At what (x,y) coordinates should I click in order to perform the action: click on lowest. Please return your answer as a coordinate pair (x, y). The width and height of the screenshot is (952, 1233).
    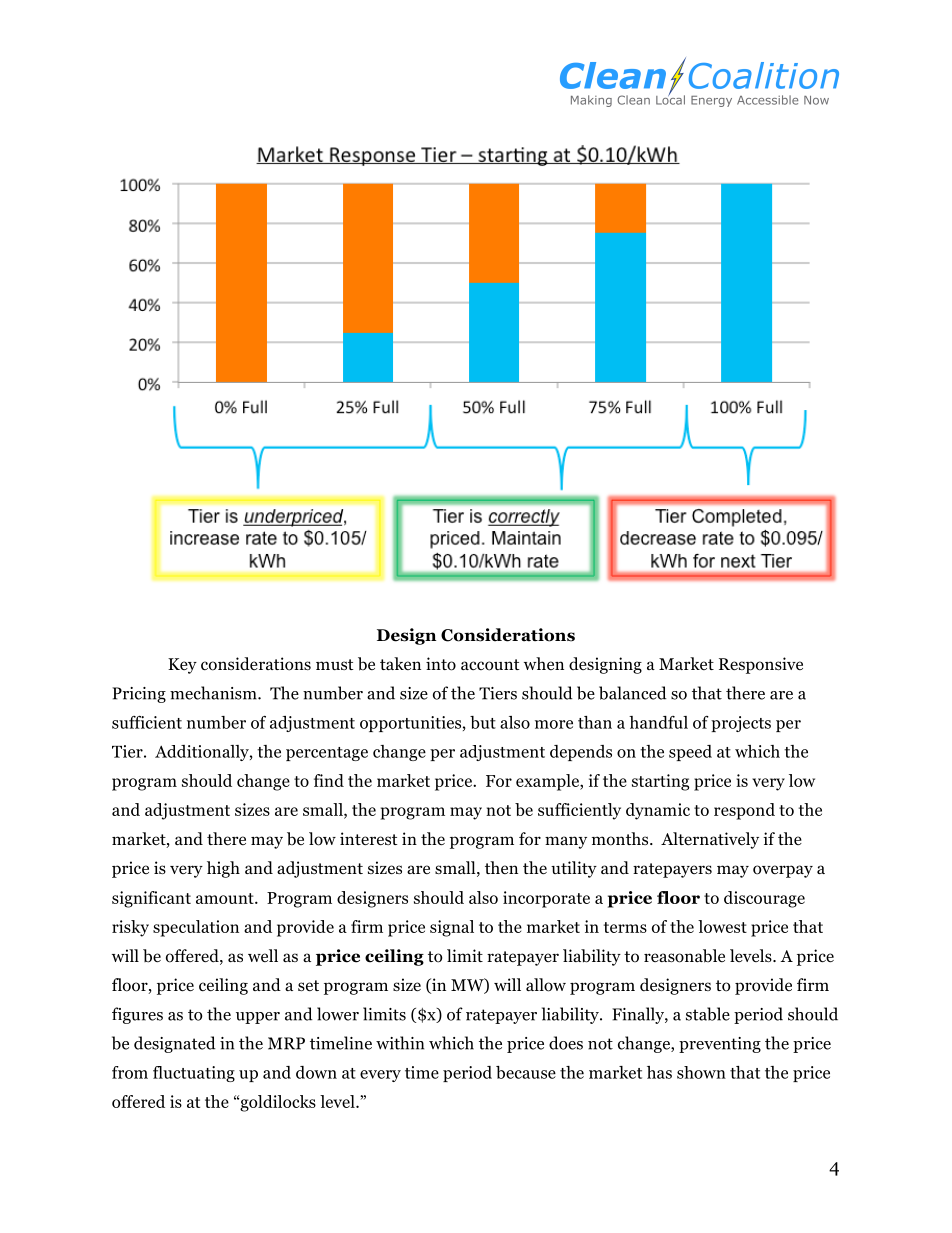
    Looking at the image, I should click on (722, 926).
